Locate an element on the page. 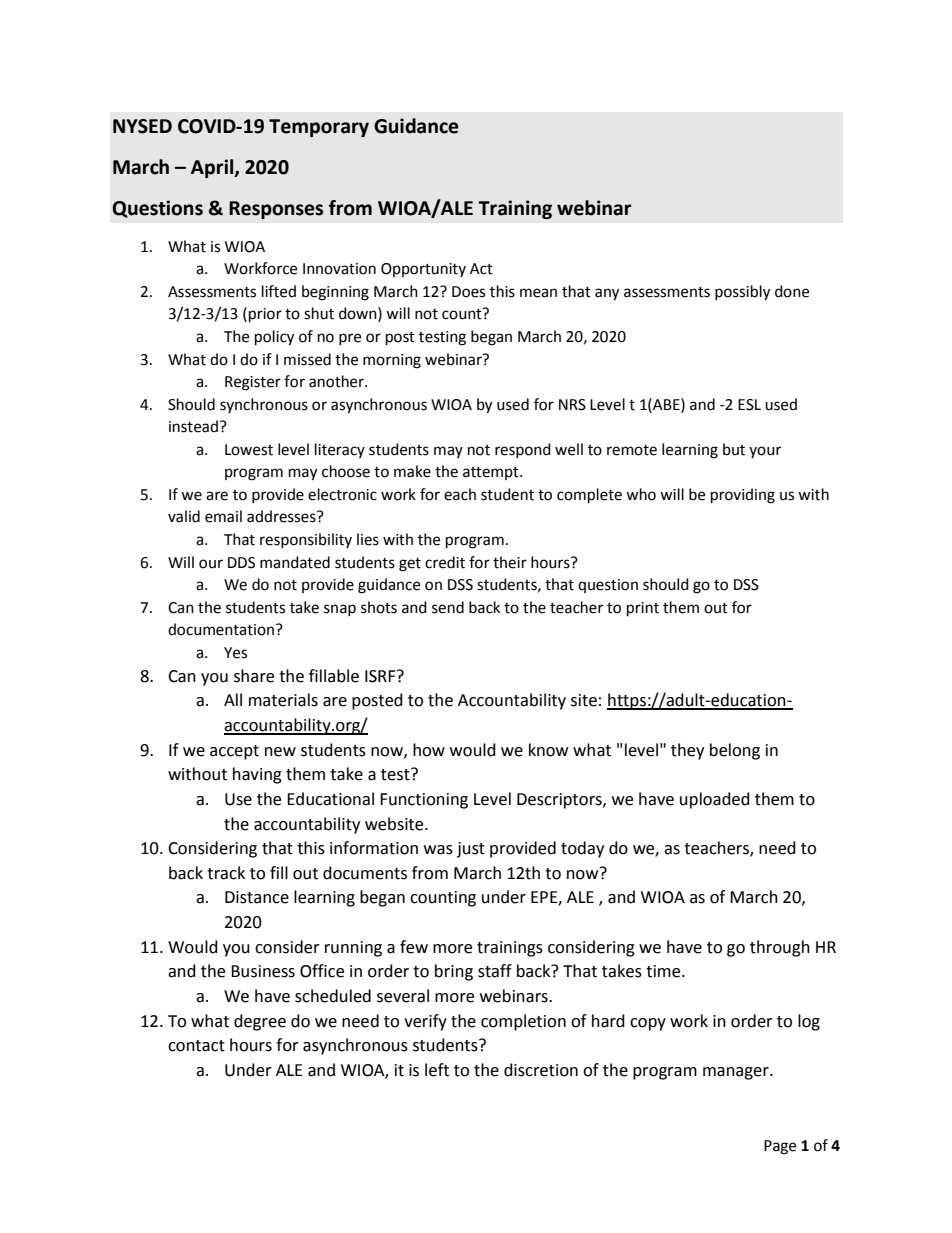  Functioning is located at coordinates (424, 801).
